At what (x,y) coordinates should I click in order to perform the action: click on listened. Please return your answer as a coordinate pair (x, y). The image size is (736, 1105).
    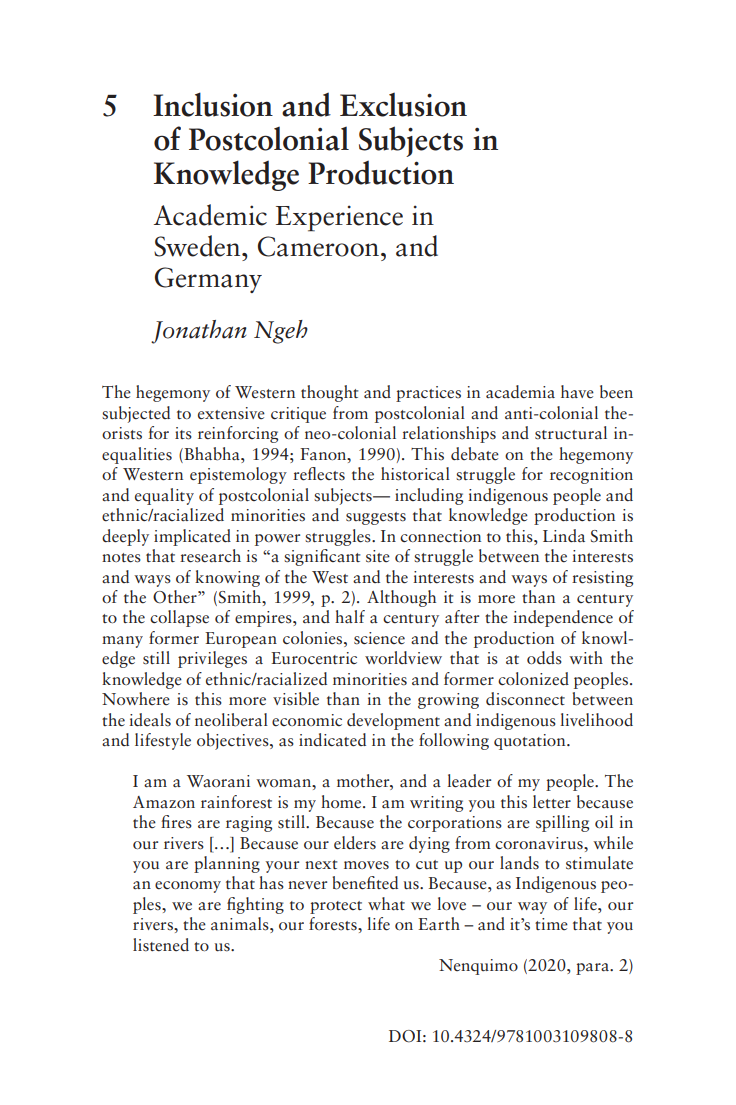
    Looking at the image, I should click on (161, 945).
